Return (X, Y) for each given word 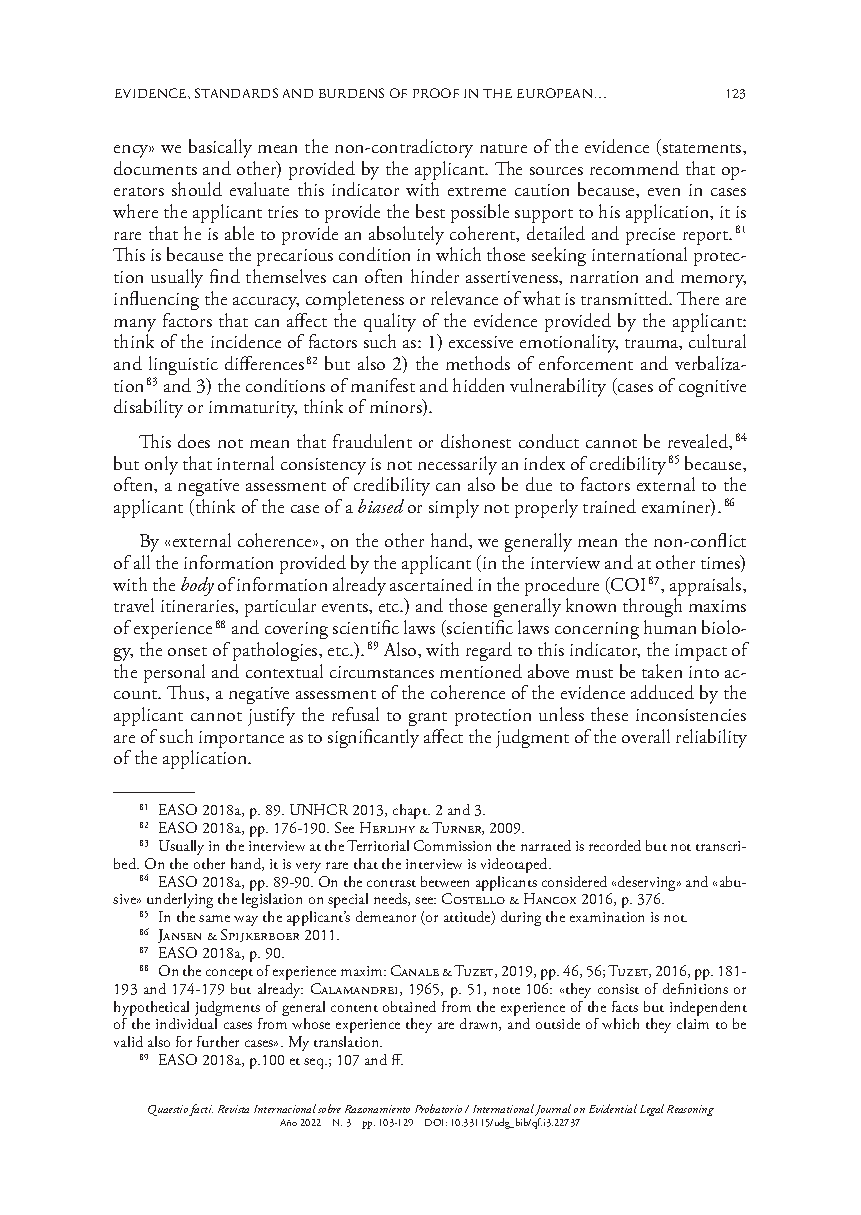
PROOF (436, 93)
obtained (409, 1006)
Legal (652, 1110)
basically (220, 148)
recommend (634, 168)
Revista (233, 1109)
